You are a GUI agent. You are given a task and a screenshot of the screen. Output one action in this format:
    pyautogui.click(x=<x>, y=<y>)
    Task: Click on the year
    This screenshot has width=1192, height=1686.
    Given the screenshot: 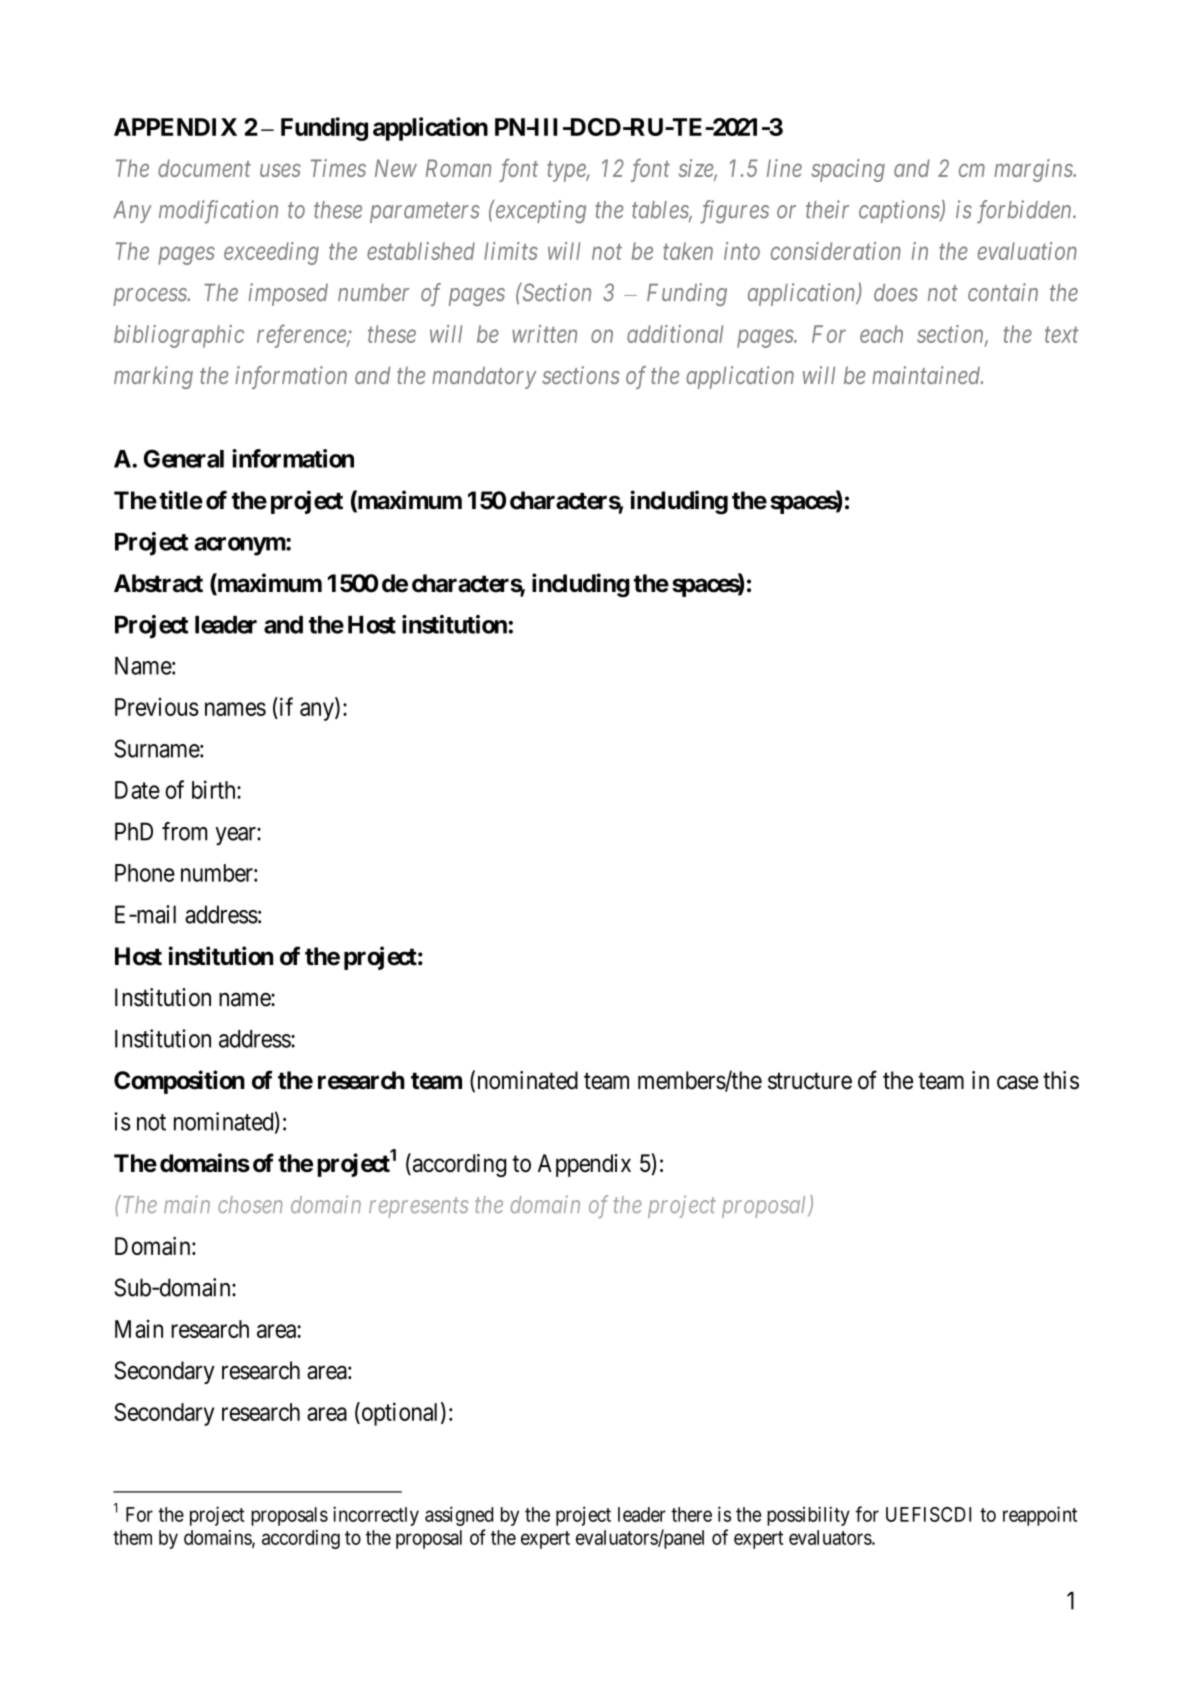 What is the action you would take?
    pyautogui.click(x=236, y=836)
